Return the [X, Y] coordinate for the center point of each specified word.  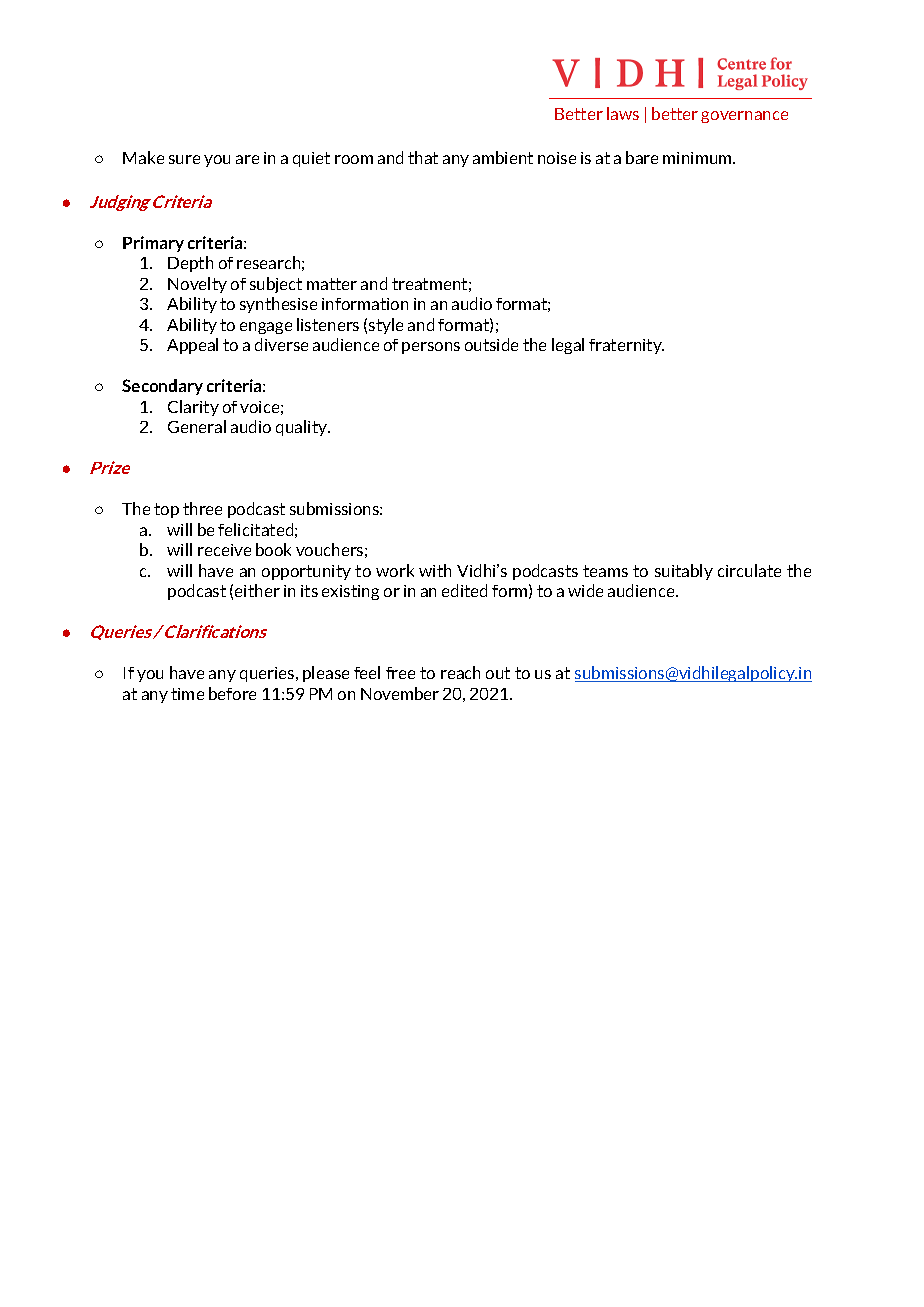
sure [184, 159]
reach [460, 672]
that [423, 157]
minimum [698, 158]
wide [585, 590]
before [232, 693]
